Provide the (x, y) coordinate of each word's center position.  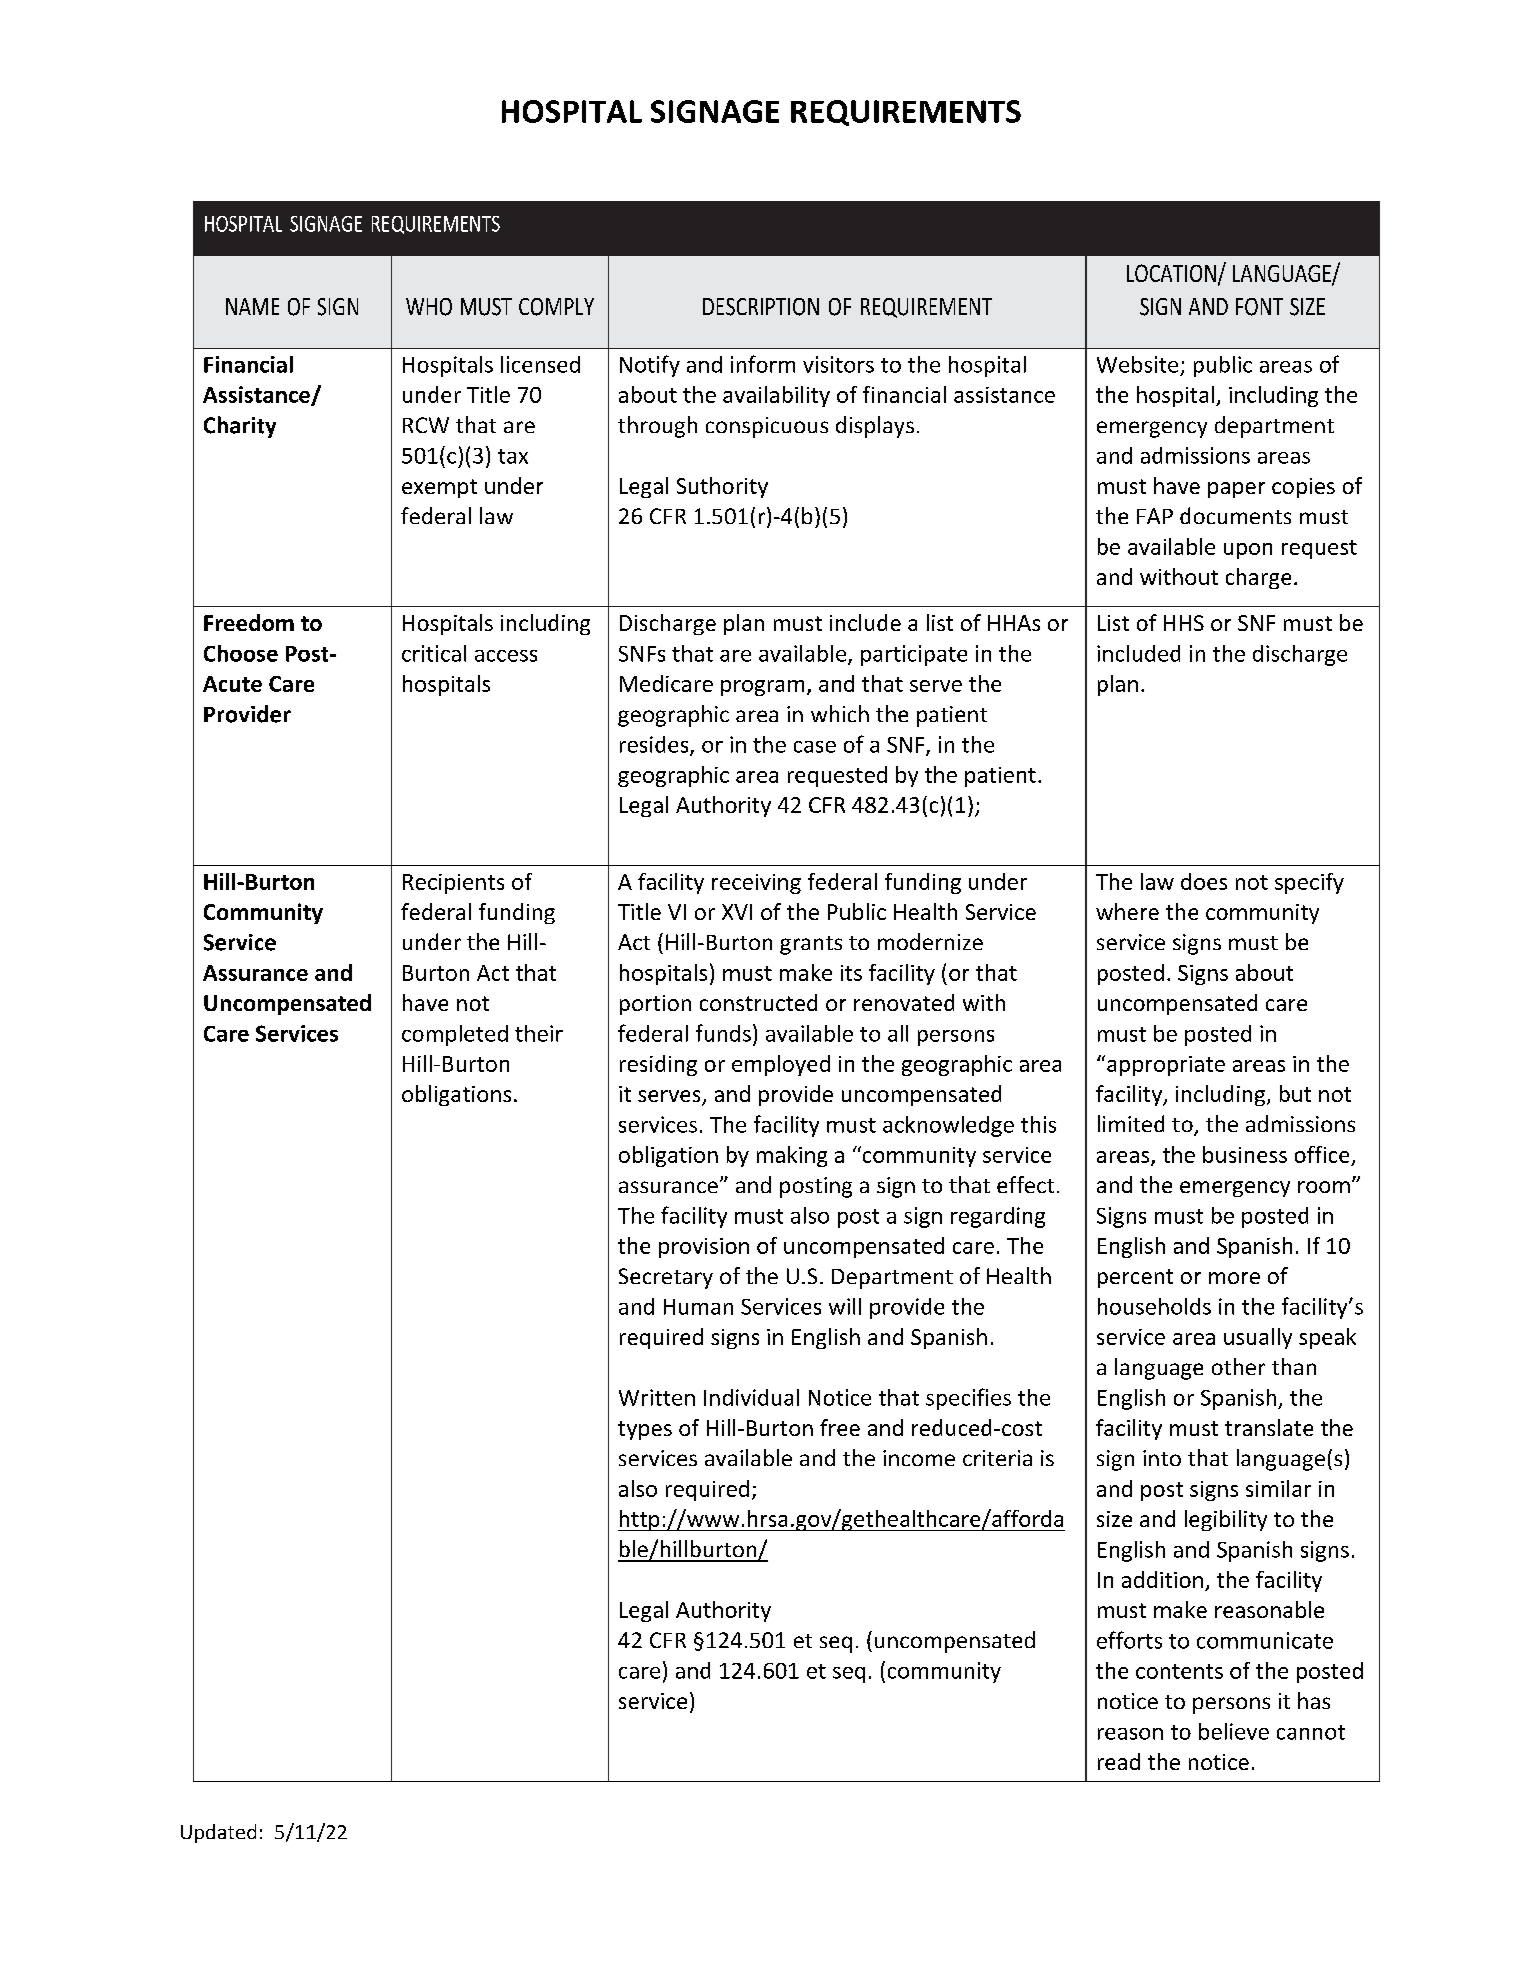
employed (781, 1065)
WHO (429, 307)
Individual (751, 1397)
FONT (1259, 307)
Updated (218, 1833)
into (1162, 1458)
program (762, 688)
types (645, 1430)
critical (434, 653)
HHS (1184, 623)
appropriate (1166, 1066)
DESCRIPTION (761, 307)
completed (455, 1035)
